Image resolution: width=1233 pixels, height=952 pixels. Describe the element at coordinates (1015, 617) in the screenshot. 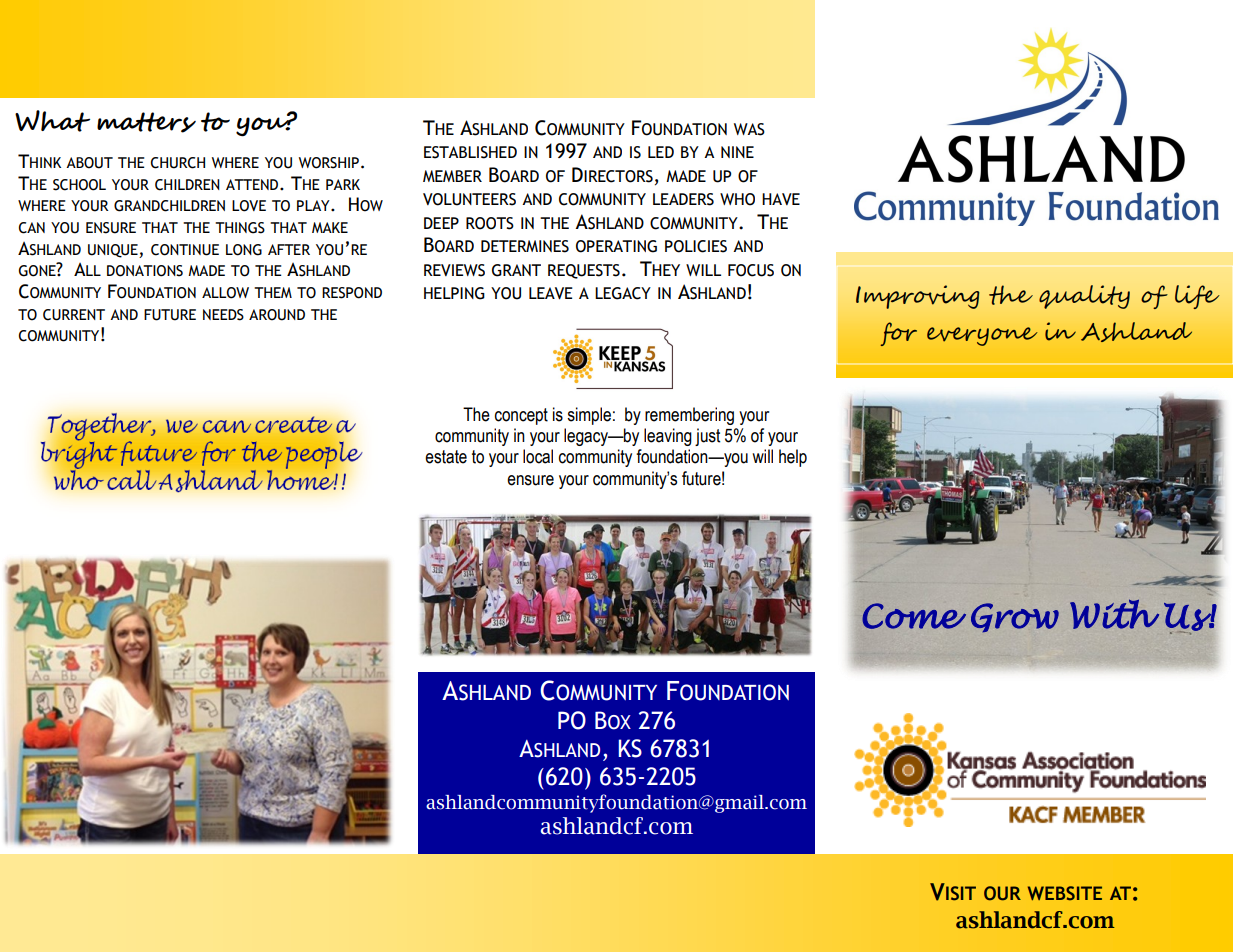

I see `Grow` at that location.
